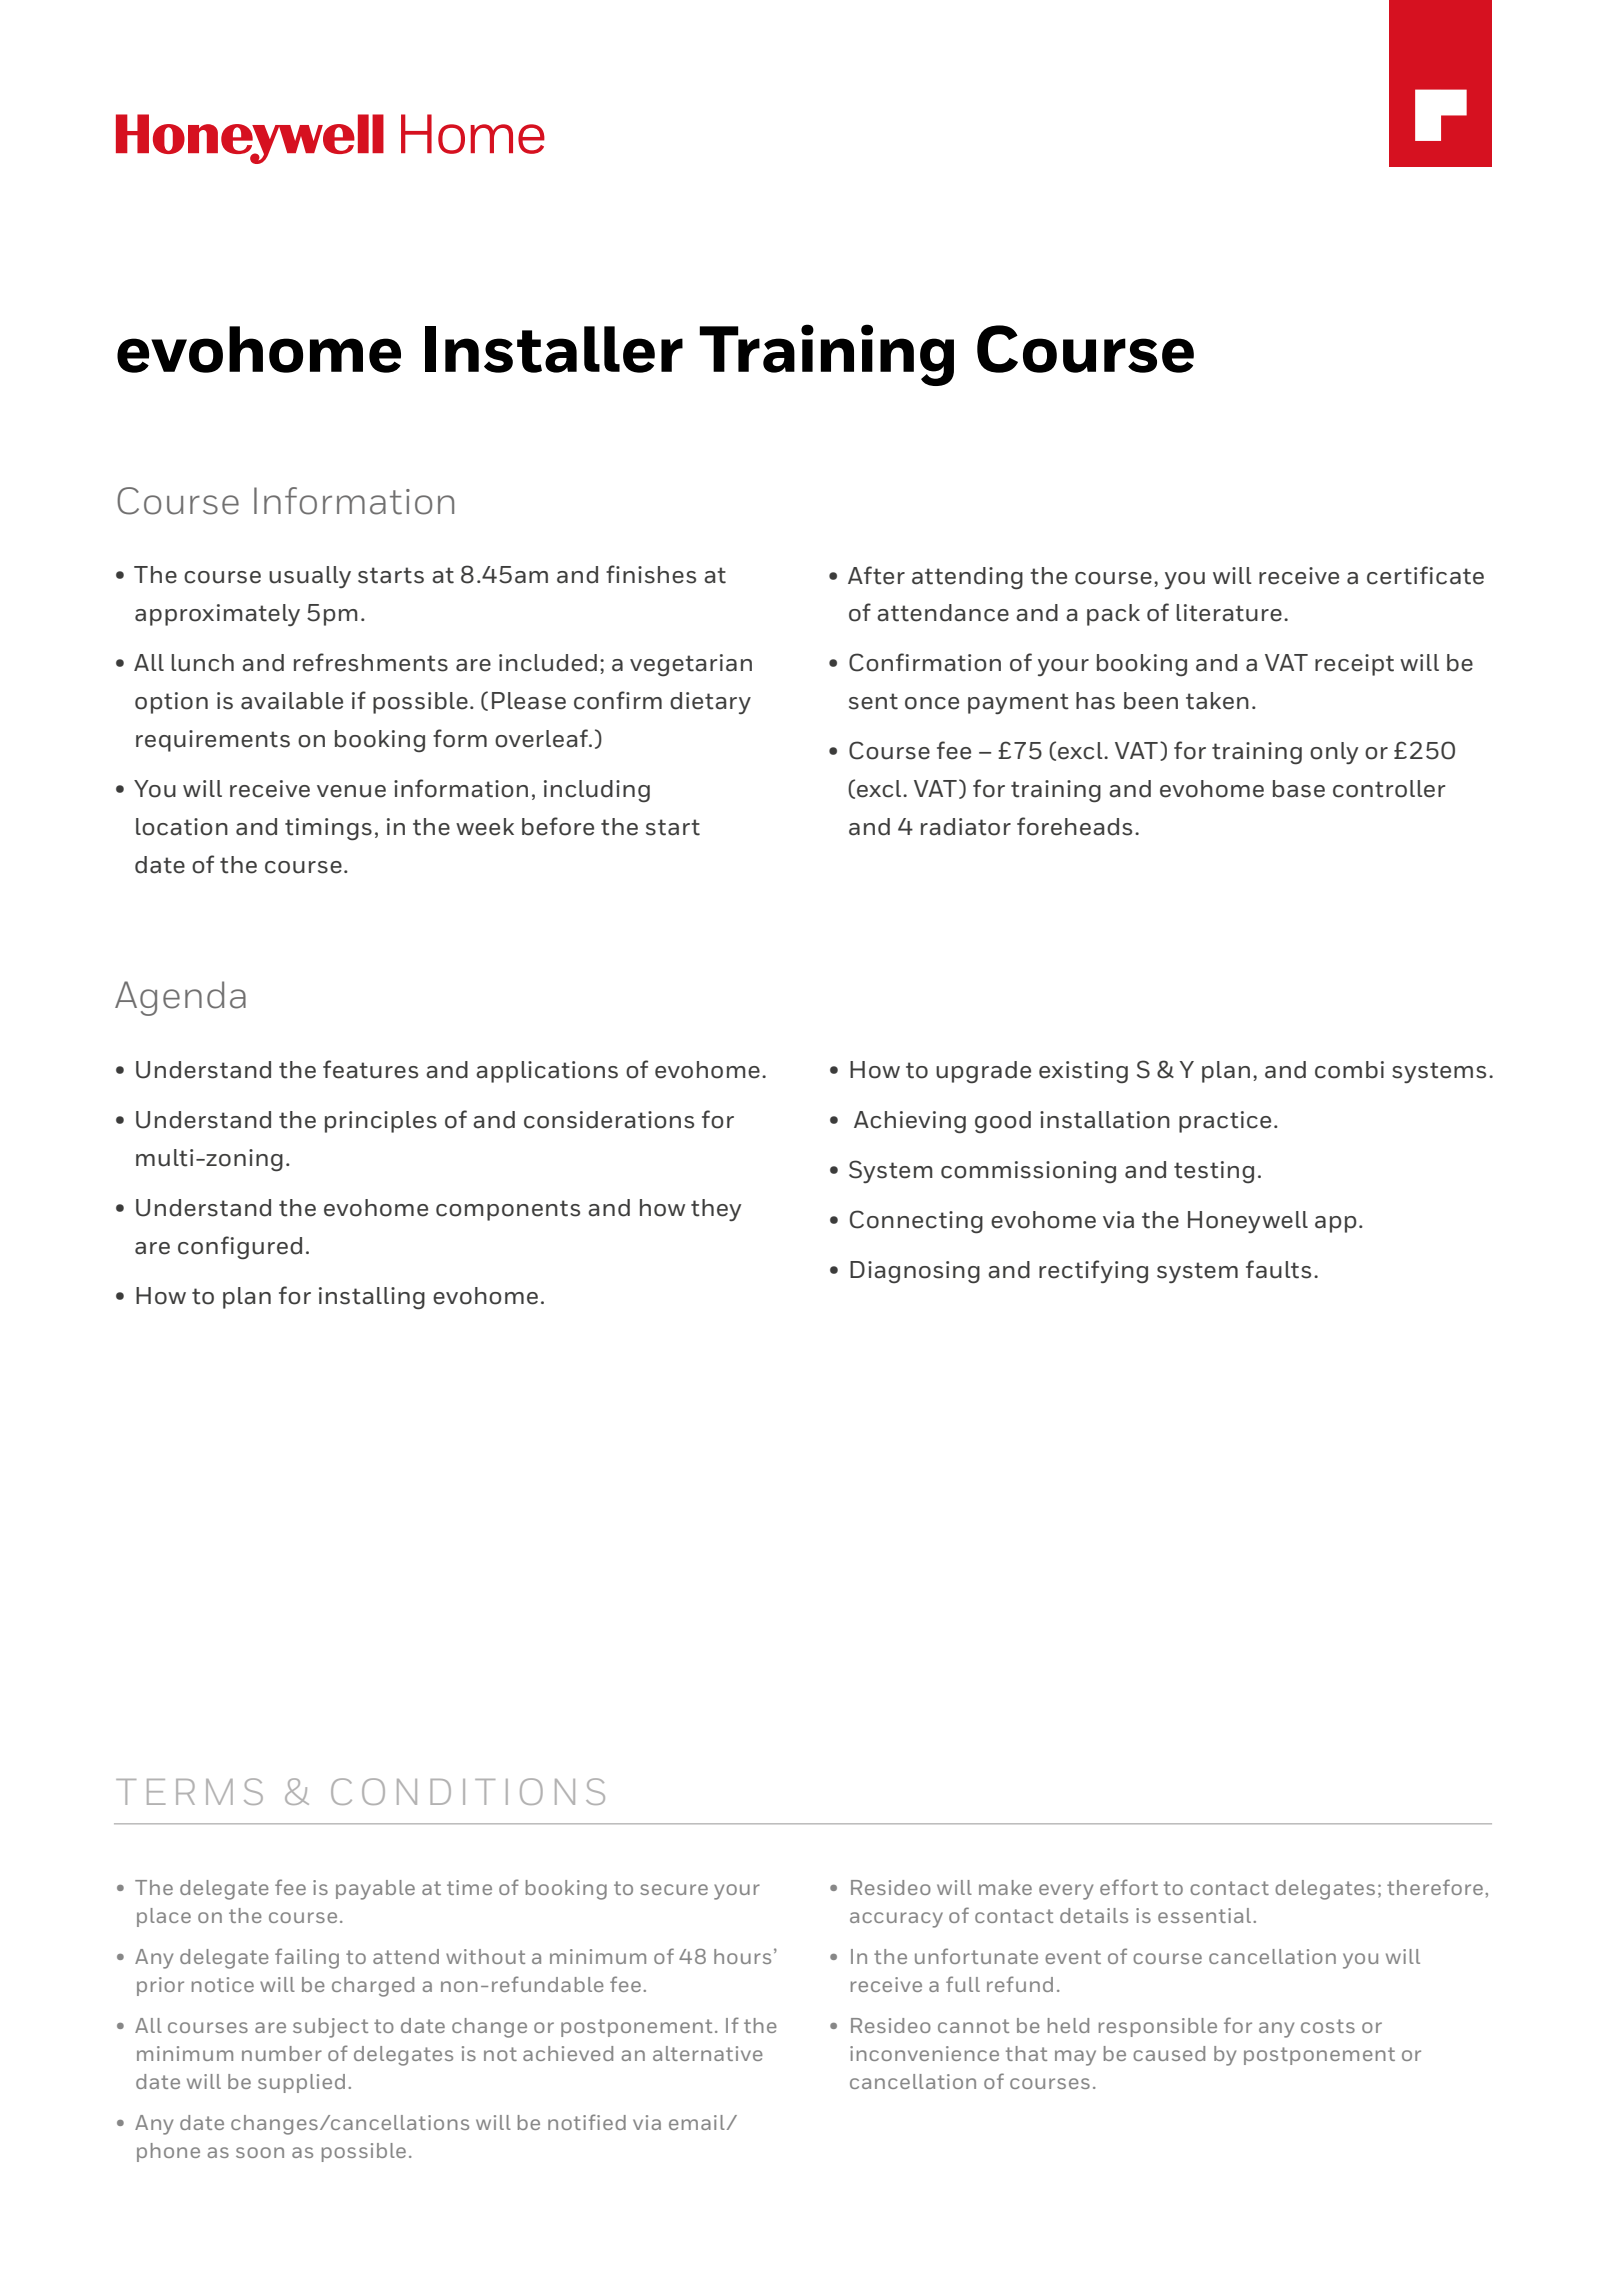  I want to click on email, so click(697, 2122).
